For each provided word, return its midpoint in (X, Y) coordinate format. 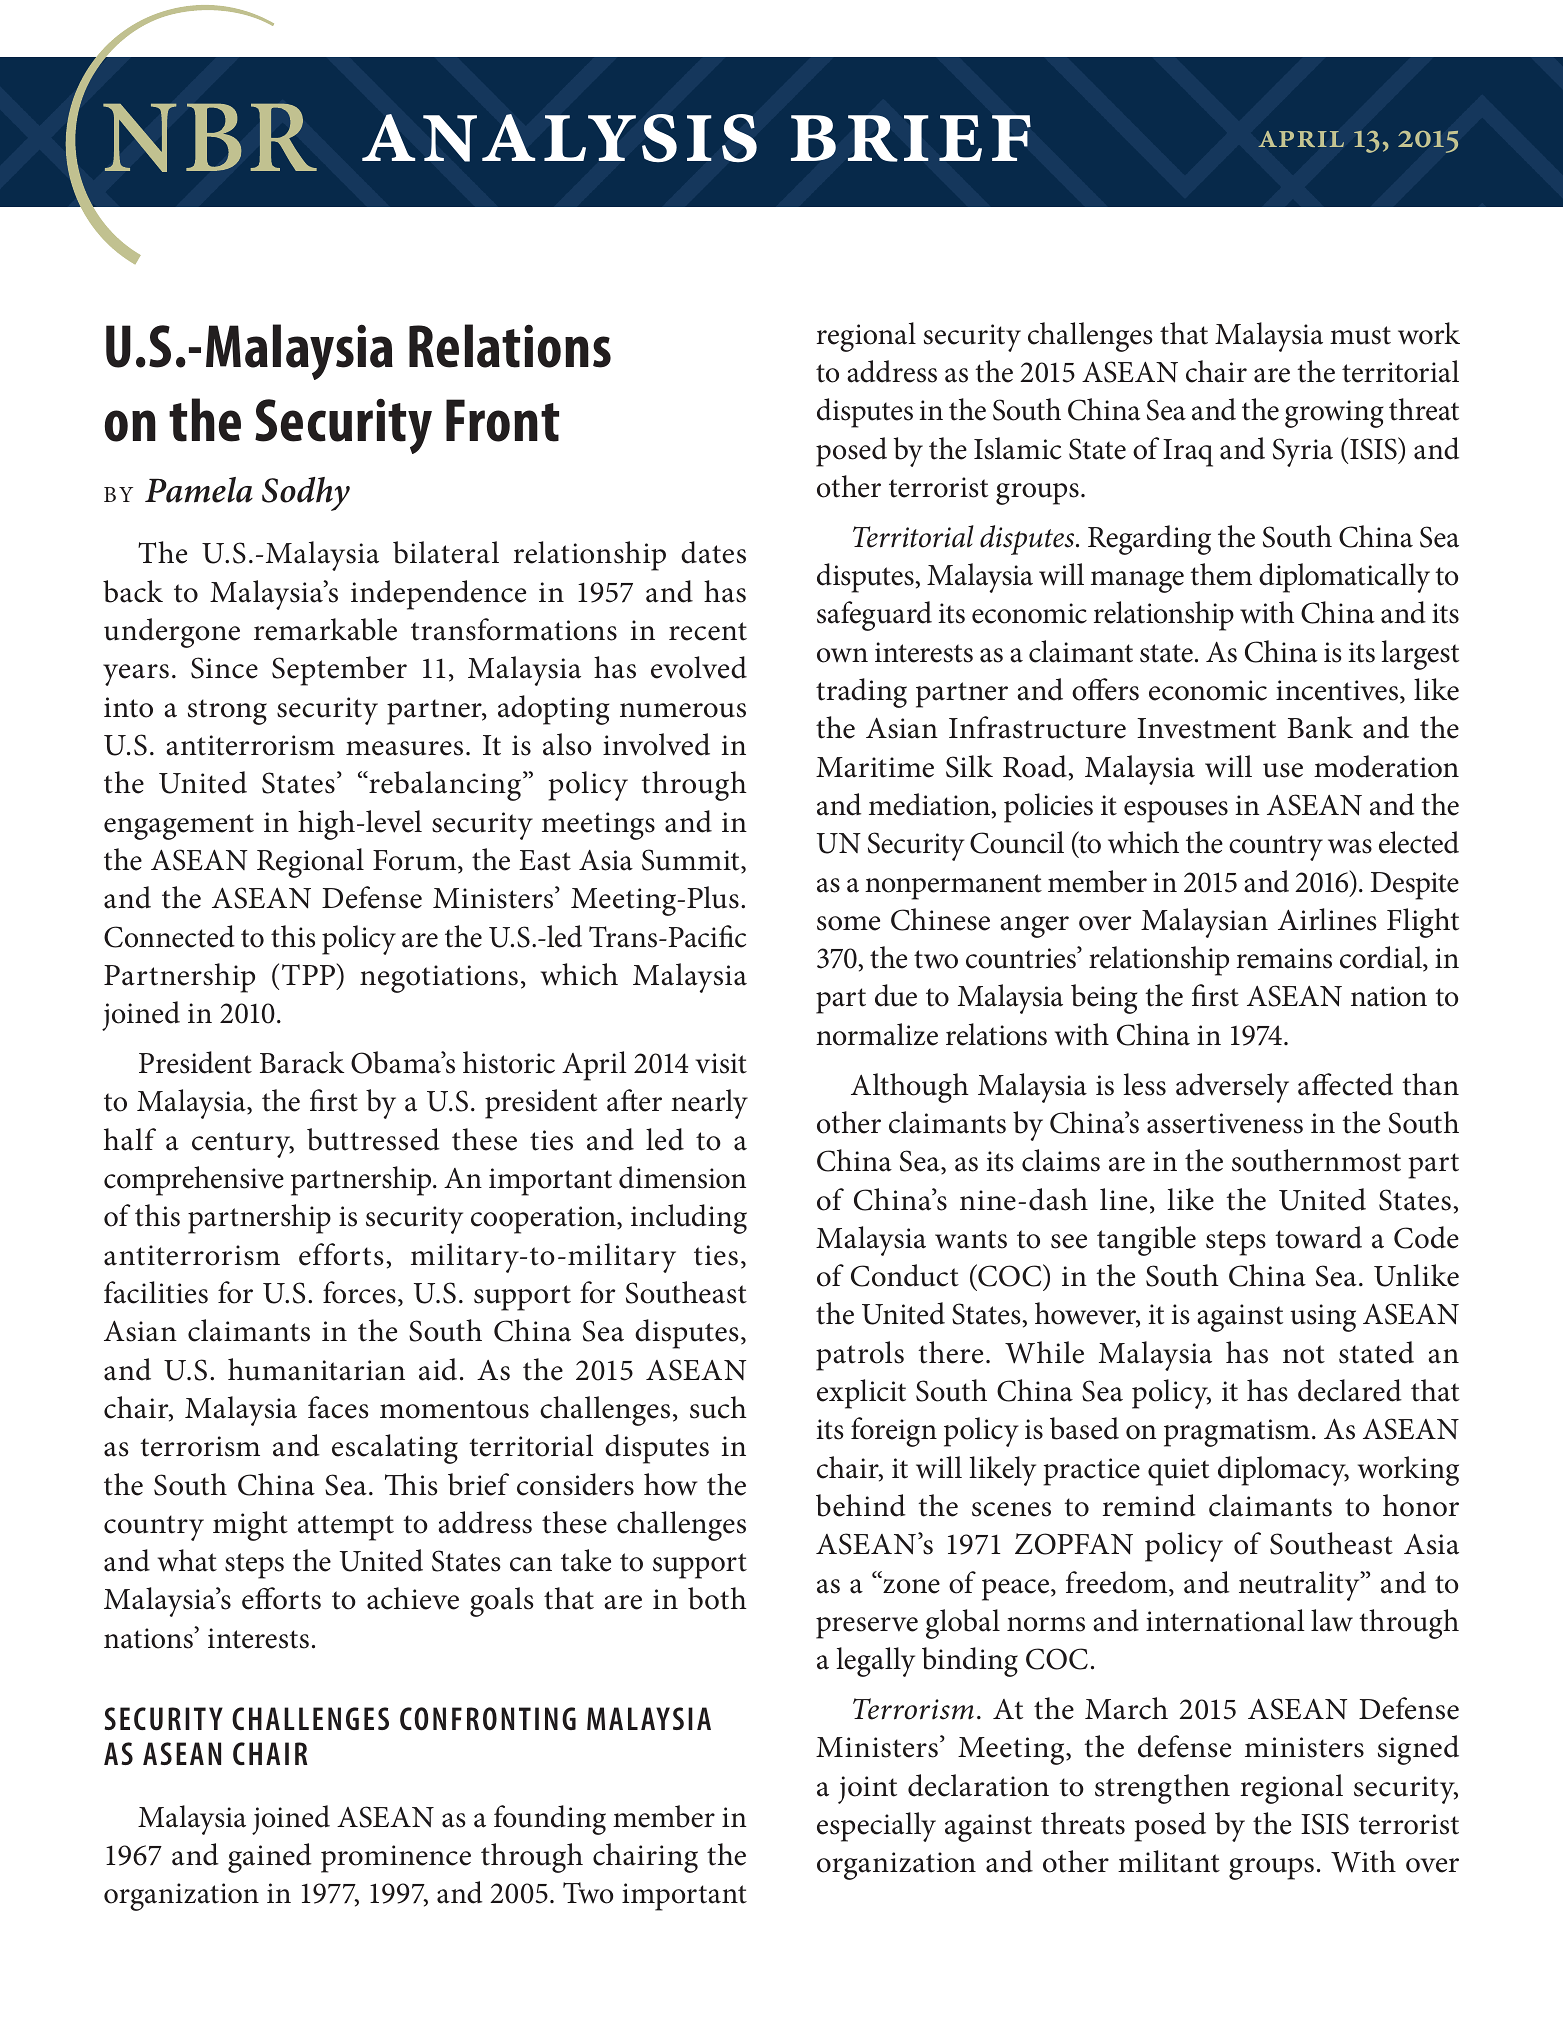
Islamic (1017, 448)
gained (270, 1858)
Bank (1320, 727)
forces (359, 1292)
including (689, 1219)
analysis (559, 138)
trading (861, 693)
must (1360, 335)
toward (1318, 1237)
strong (227, 712)
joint (867, 1790)
